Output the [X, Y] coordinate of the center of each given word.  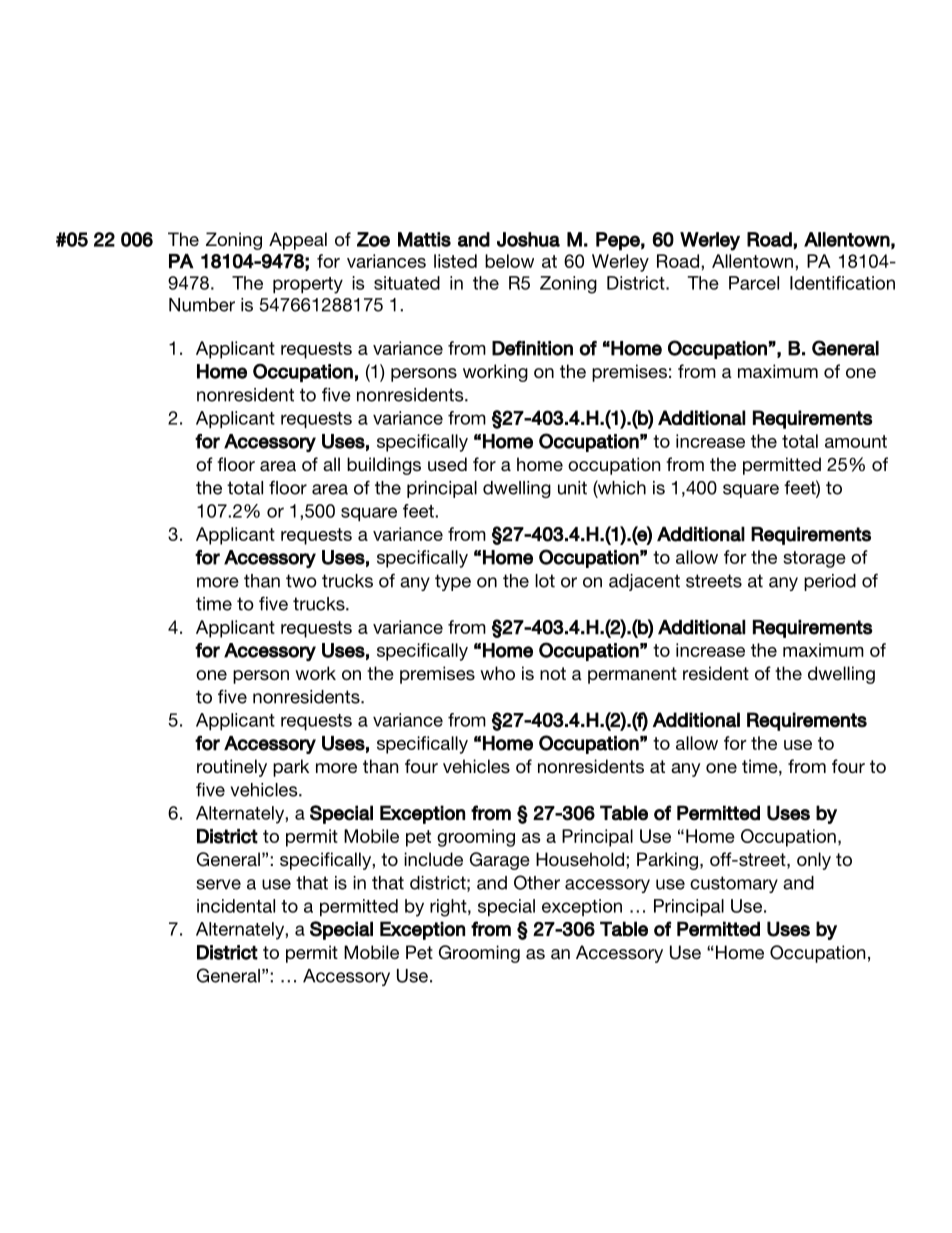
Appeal [298, 241]
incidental [236, 906]
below [509, 261]
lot [545, 581]
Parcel [754, 283]
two [301, 581]
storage [814, 559]
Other [537, 882]
